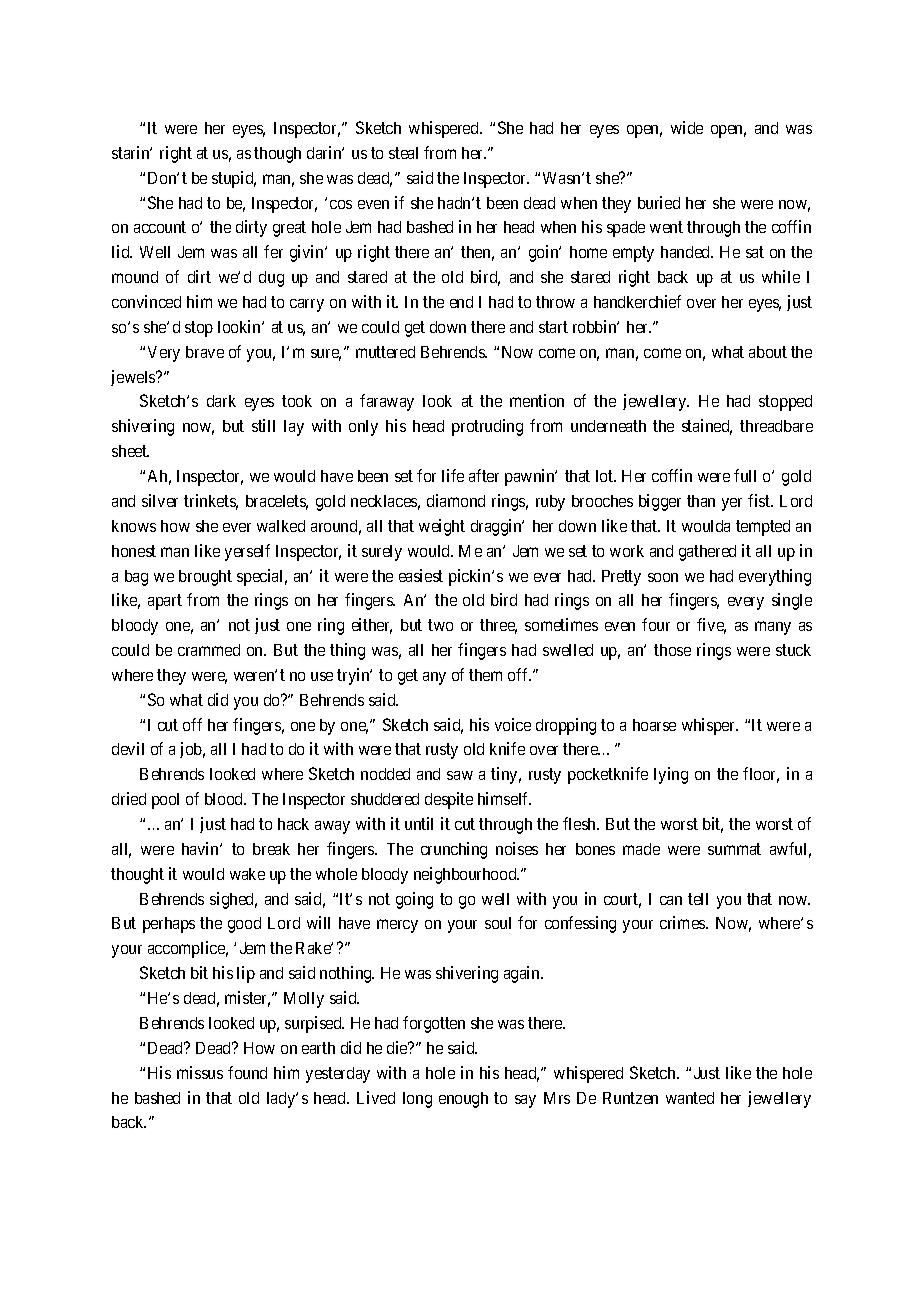  What do you see at coordinates (200, 1072) in the screenshot?
I see `missus` at bounding box center [200, 1072].
